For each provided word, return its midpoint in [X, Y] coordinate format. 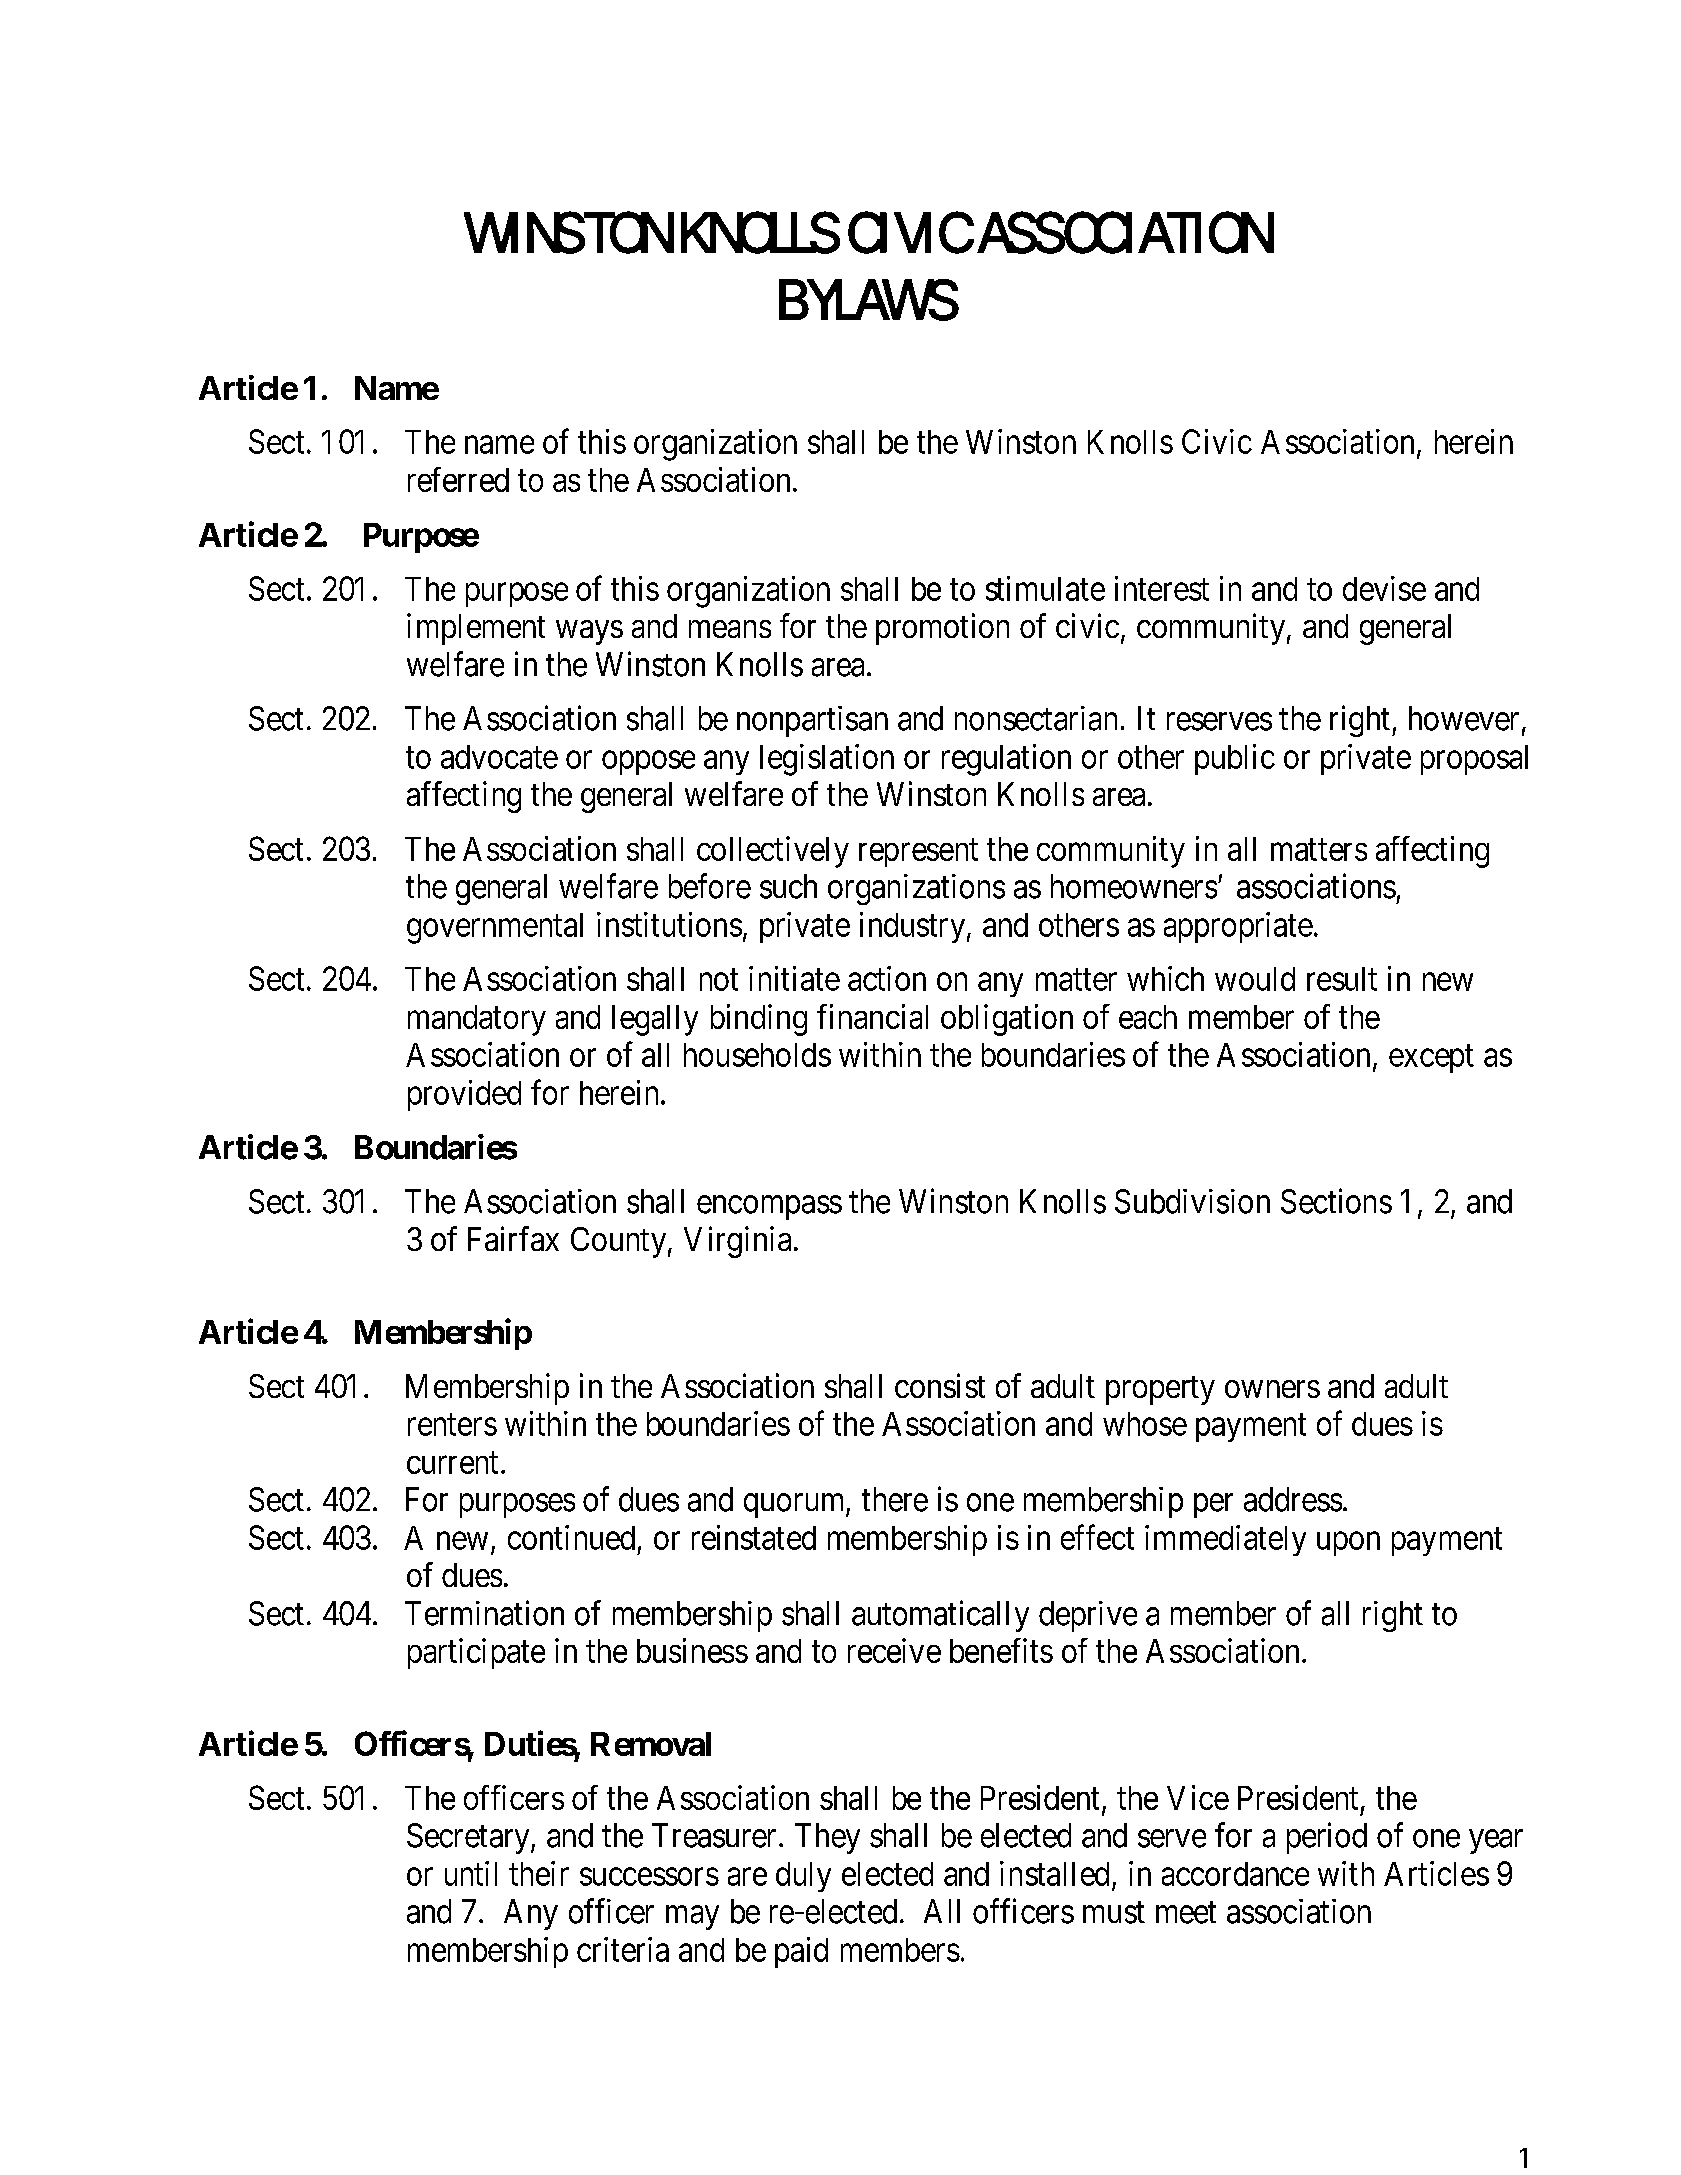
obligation [1007, 1020]
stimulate [1045, 588]
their [539, 1873]
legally [655, 1020]
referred [458, 479]
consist [940, 1385]
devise [1384, 588]
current [452, 1463]
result [1342, 979]
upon [1348, 1544]
